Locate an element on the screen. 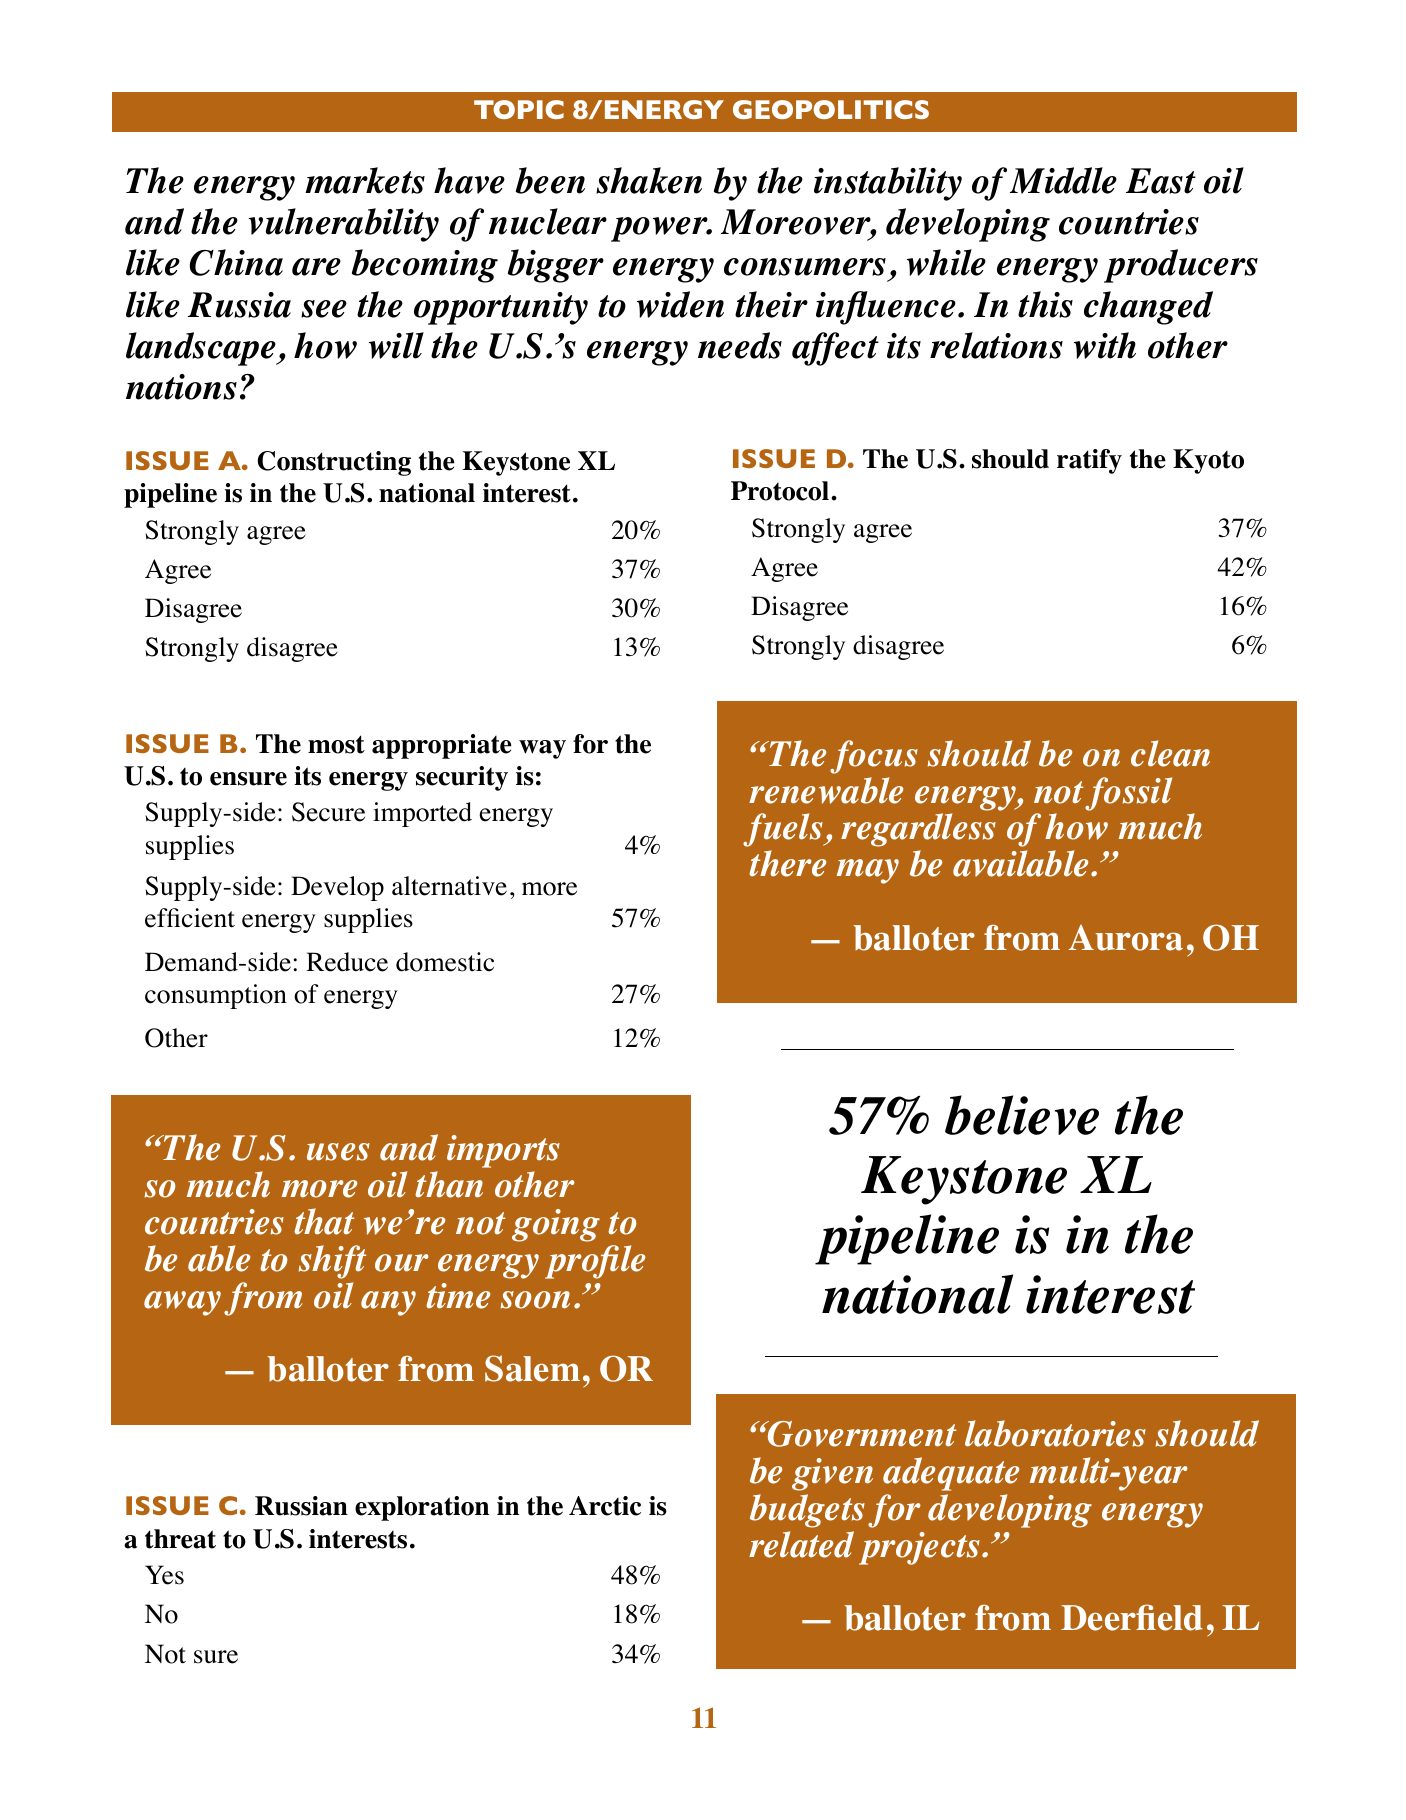  Secure is located at coordinates (328, 812).
